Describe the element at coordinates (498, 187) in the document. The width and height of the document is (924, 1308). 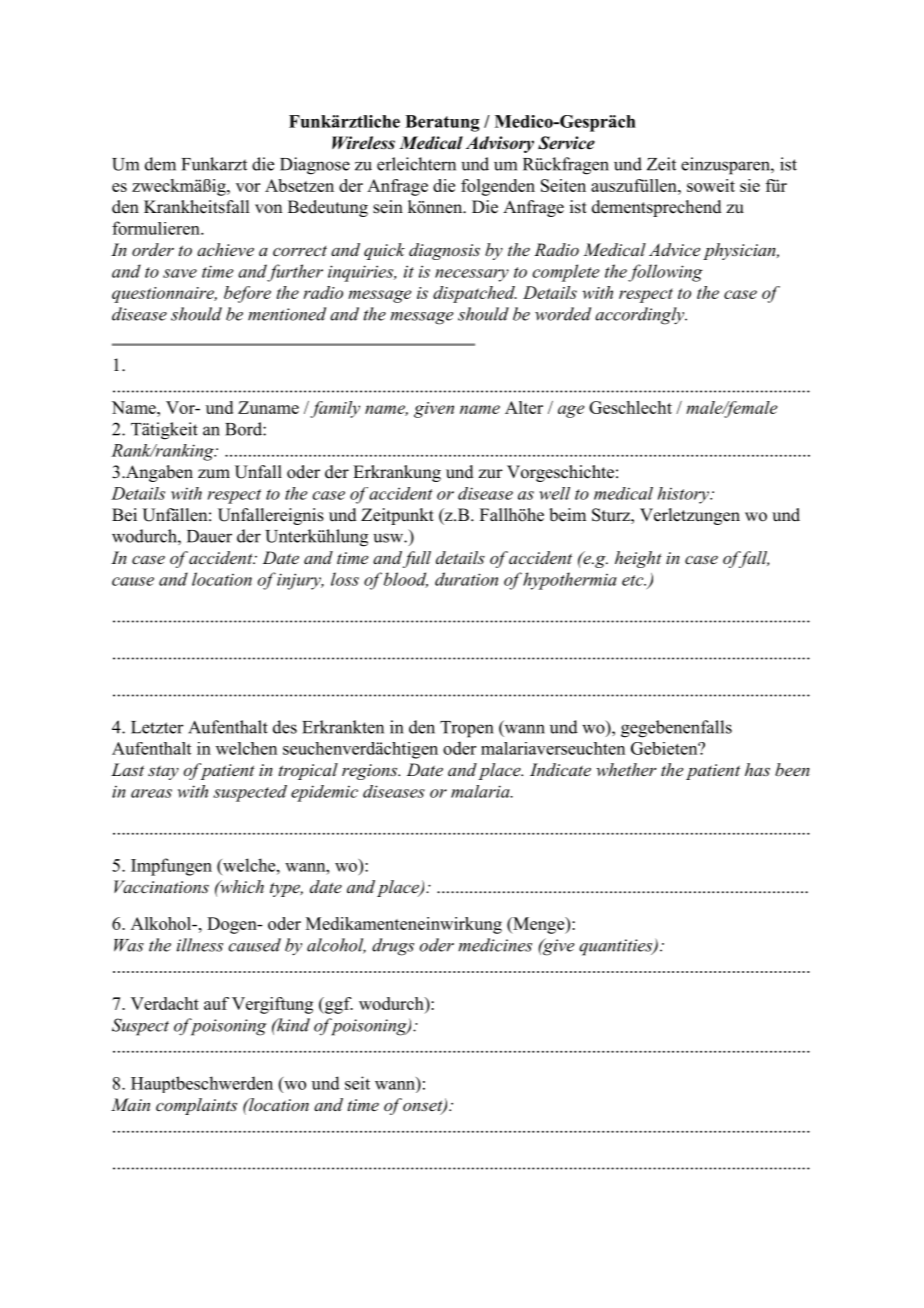
I see `folgenden` at that location.
